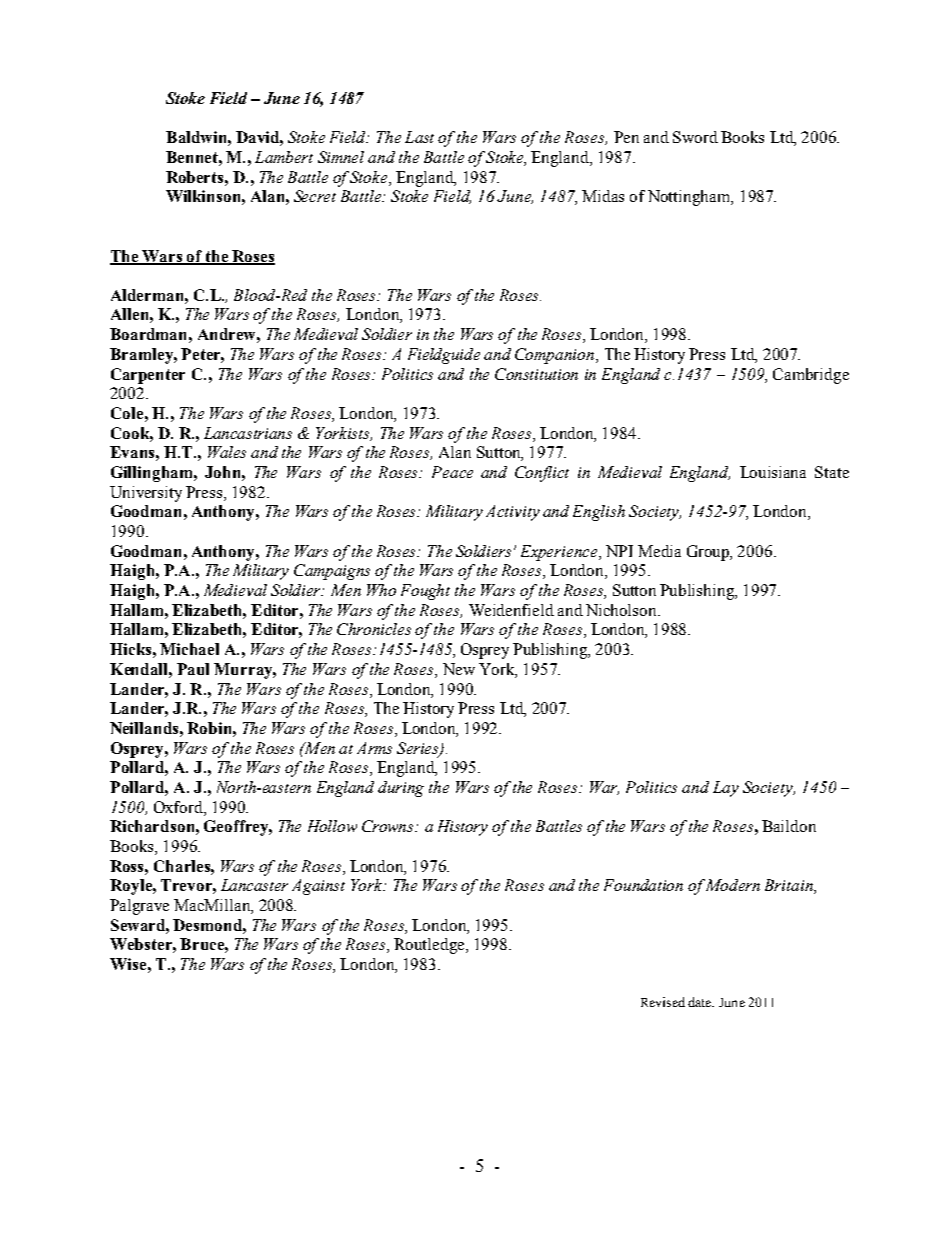 The height and width of the screenshot is (1233, 952). What do you see at coordinates (284, 157) in the screenshot?
I see `Lambert` at bounding box center [284, 157].
